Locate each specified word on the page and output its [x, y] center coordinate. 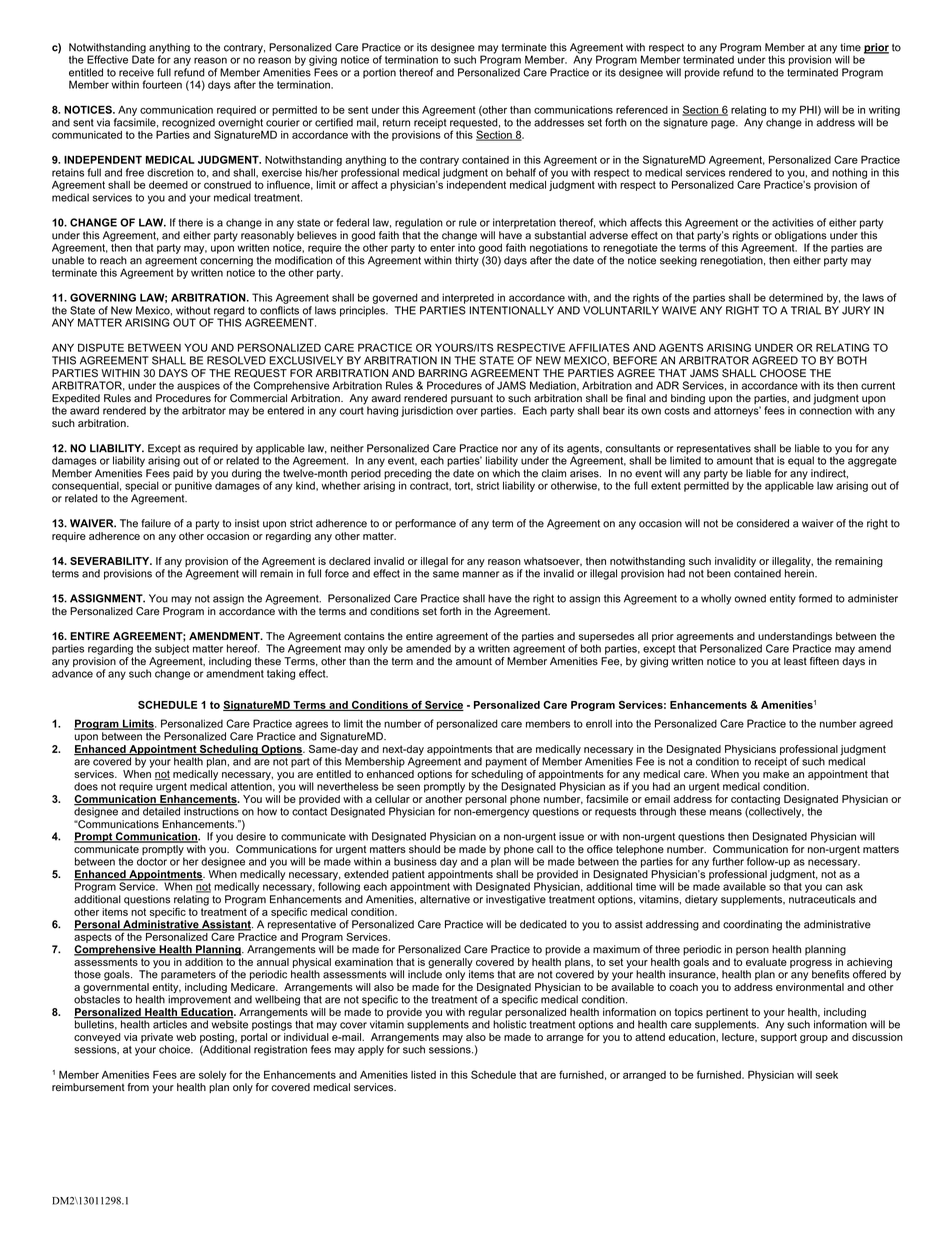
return [396, 123]
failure [156, 523]
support [779, 1038]
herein [800, 572]
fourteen [162, 84]
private [157, 1039]
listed [423, 1075]
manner [481, 574]
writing [884, 111]
